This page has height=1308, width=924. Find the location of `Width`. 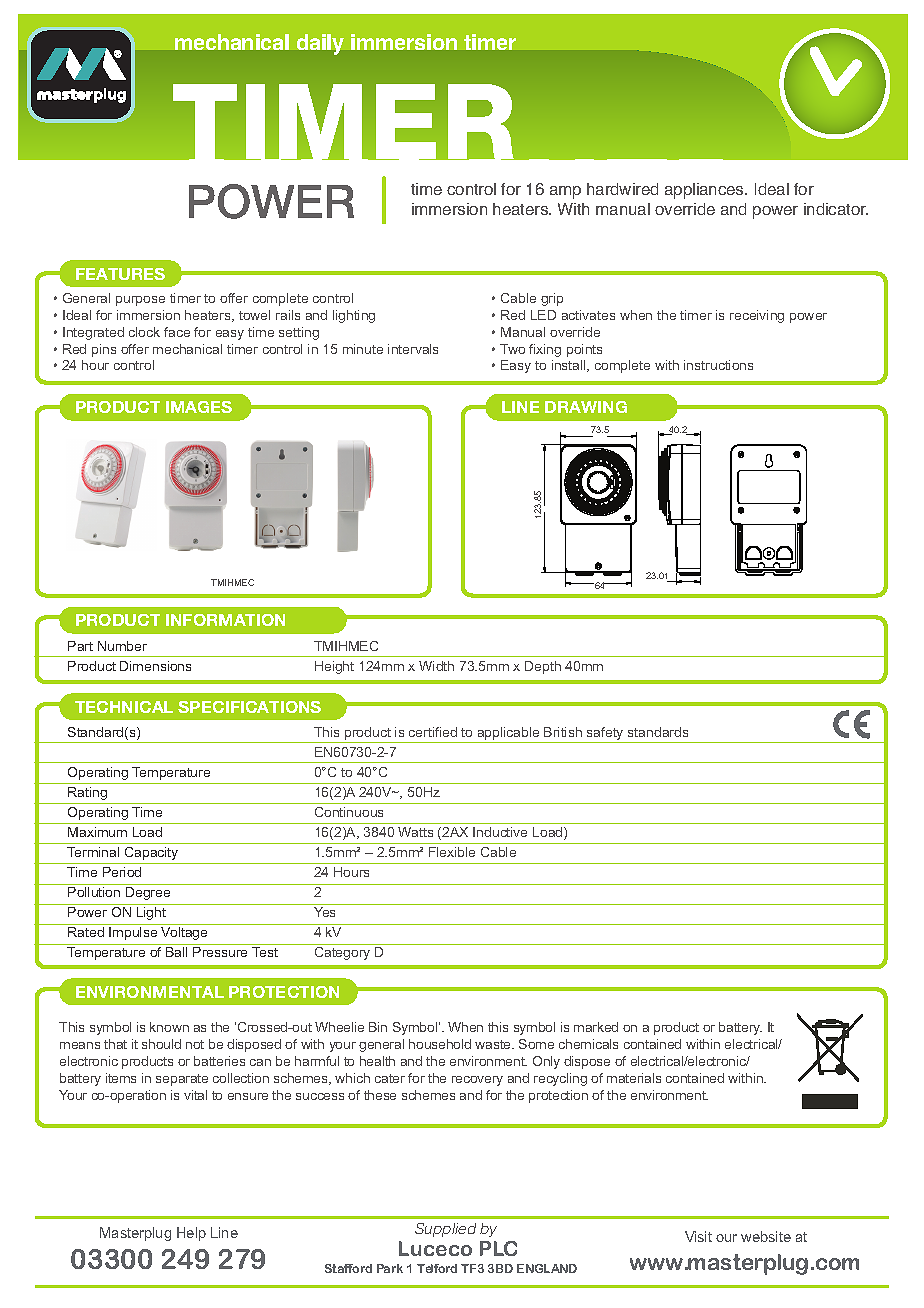

Width is located at coordinates (436, 666).
